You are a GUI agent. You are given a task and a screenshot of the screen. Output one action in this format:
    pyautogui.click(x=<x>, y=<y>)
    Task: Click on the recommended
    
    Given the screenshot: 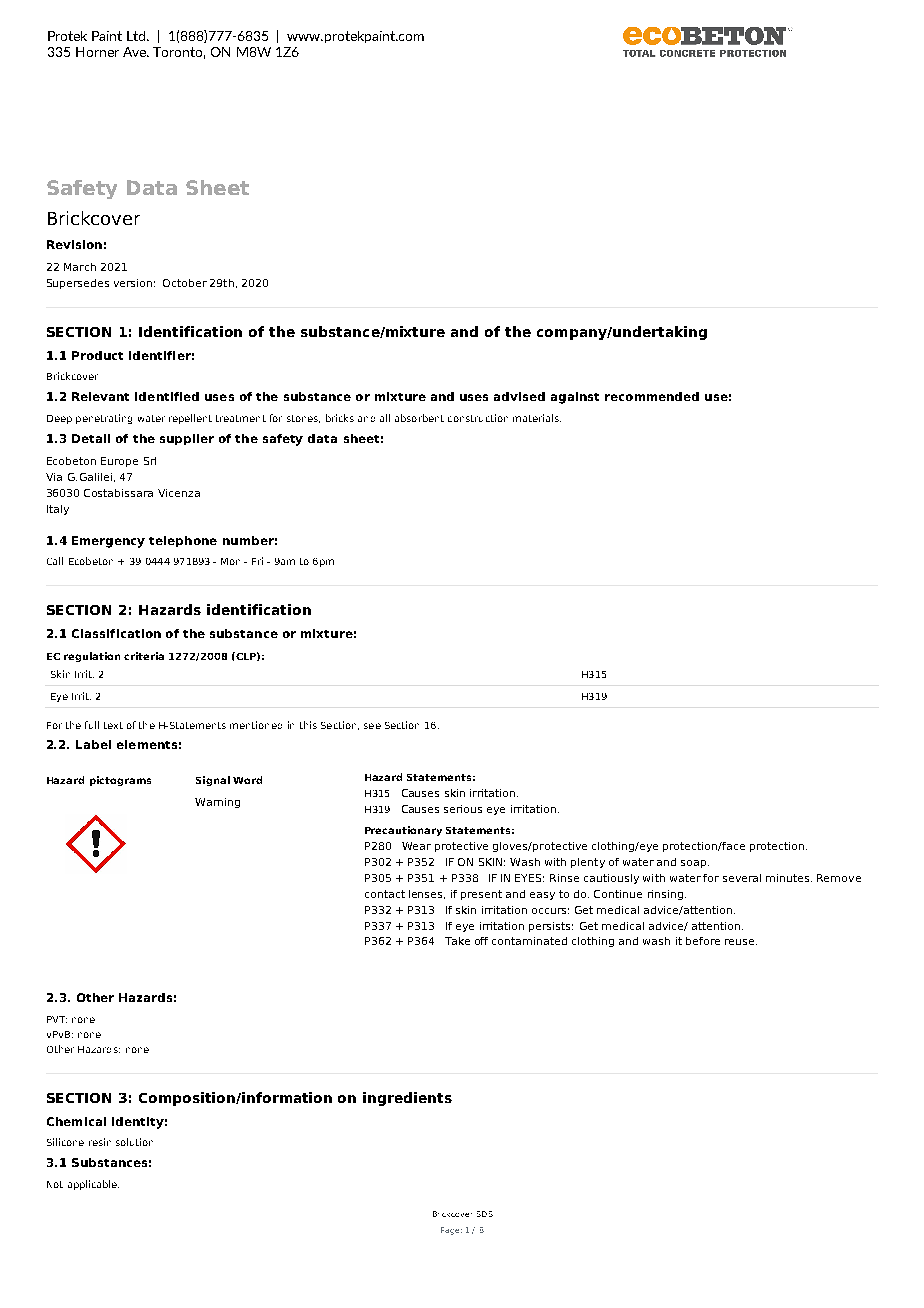 What is the action you would take?
    pyautogui.click(x=652, y=396)
